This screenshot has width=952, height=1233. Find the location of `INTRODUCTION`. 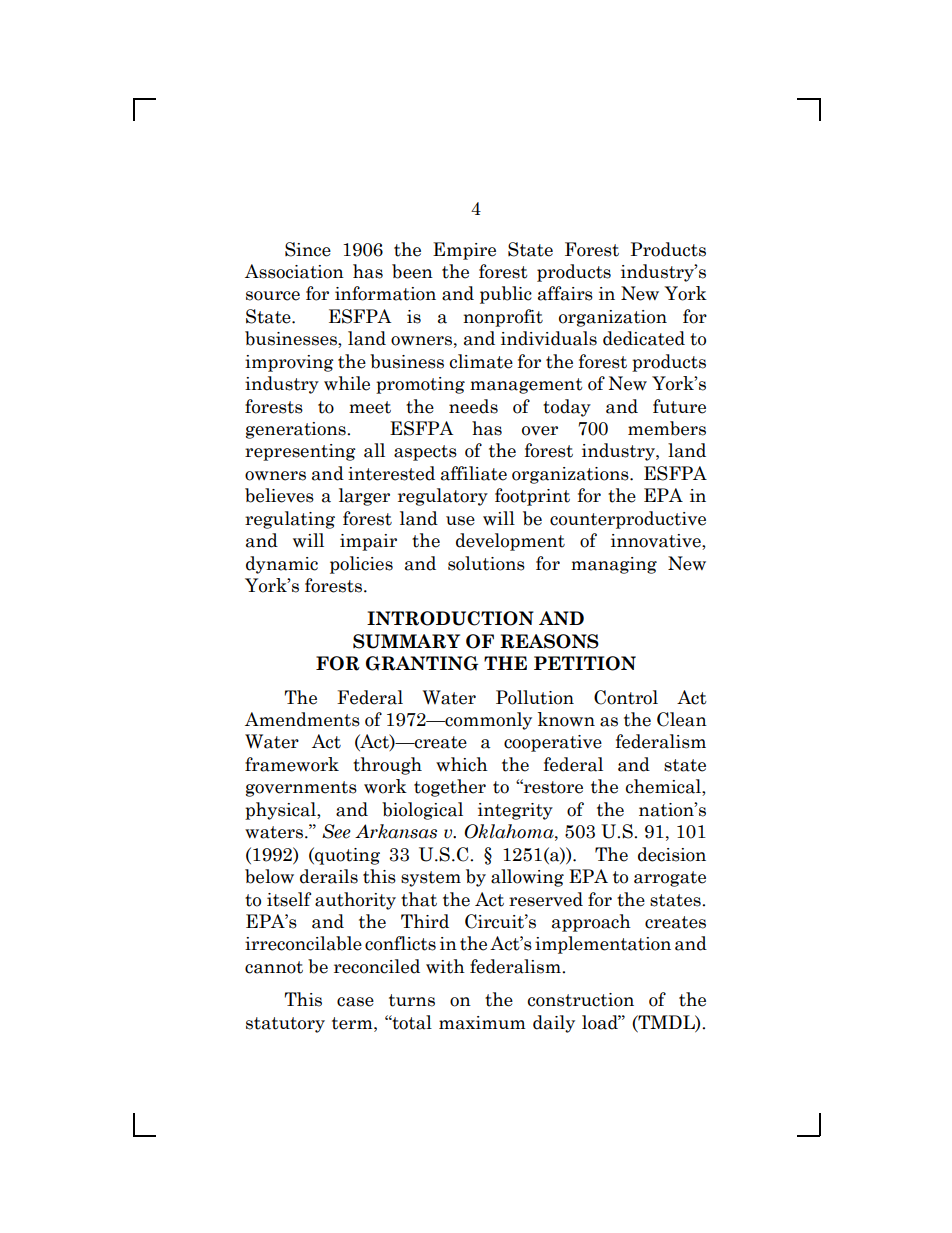

INTRODUCTION is located at coordinates (450, 618).
